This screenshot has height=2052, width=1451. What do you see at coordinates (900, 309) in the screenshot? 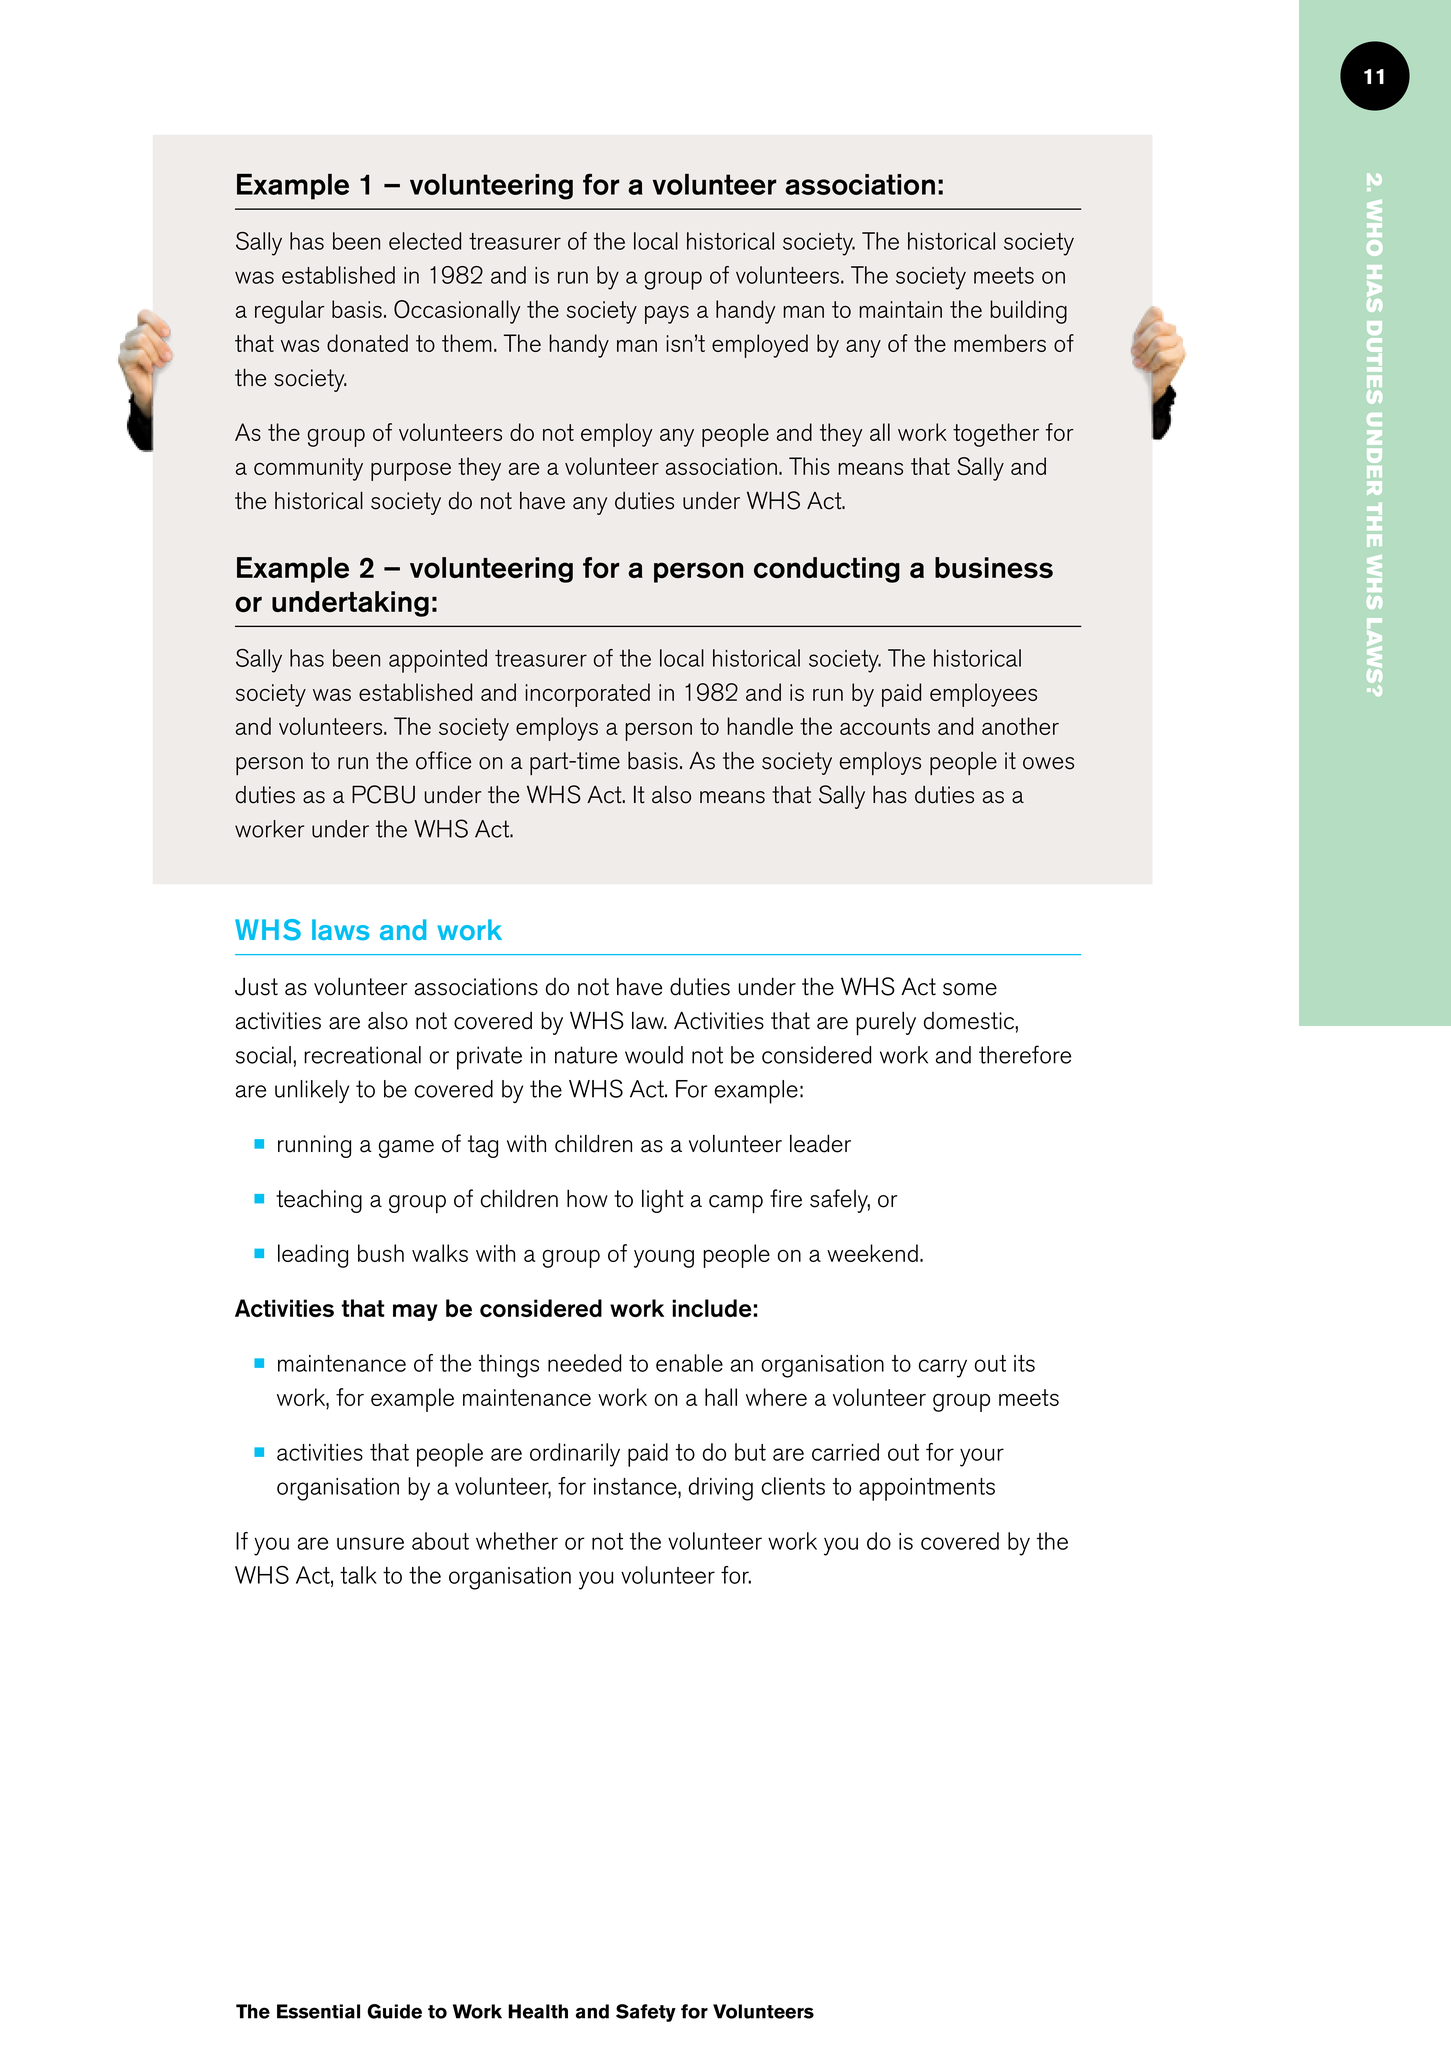
I see `maintain` at bounding box center [900, 309].
